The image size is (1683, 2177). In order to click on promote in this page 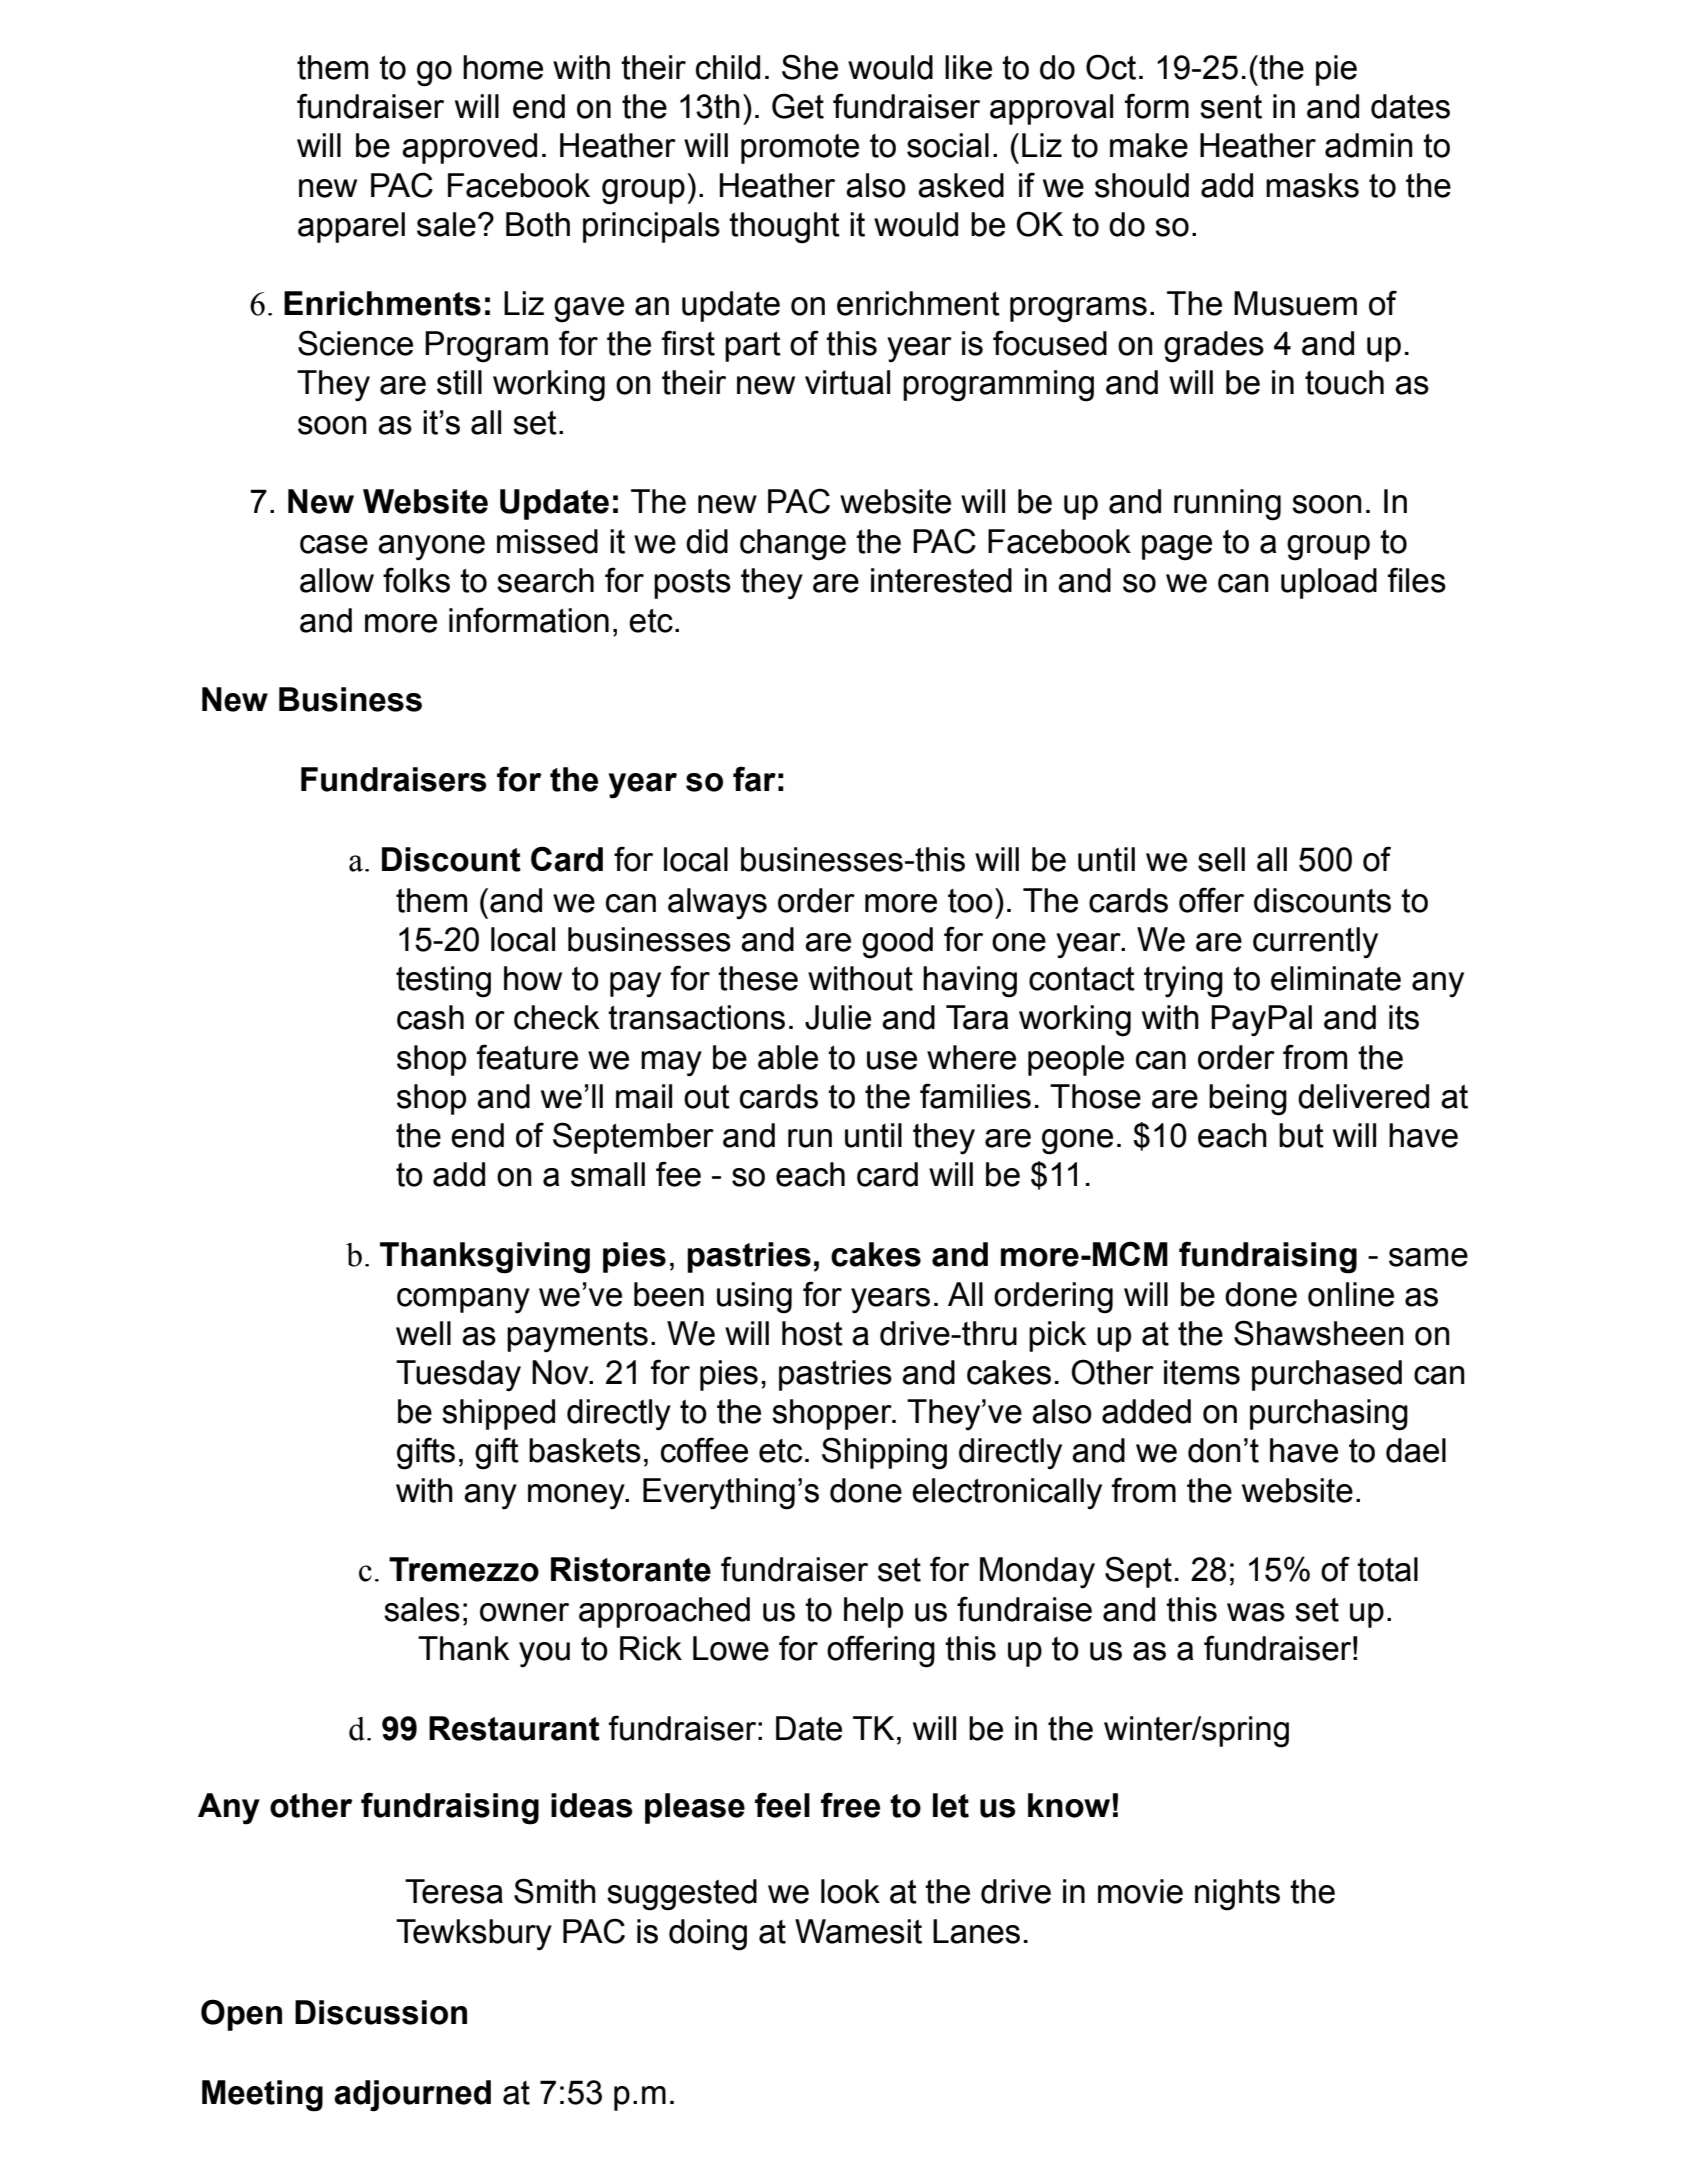, I will do `click(800, 149)`.
